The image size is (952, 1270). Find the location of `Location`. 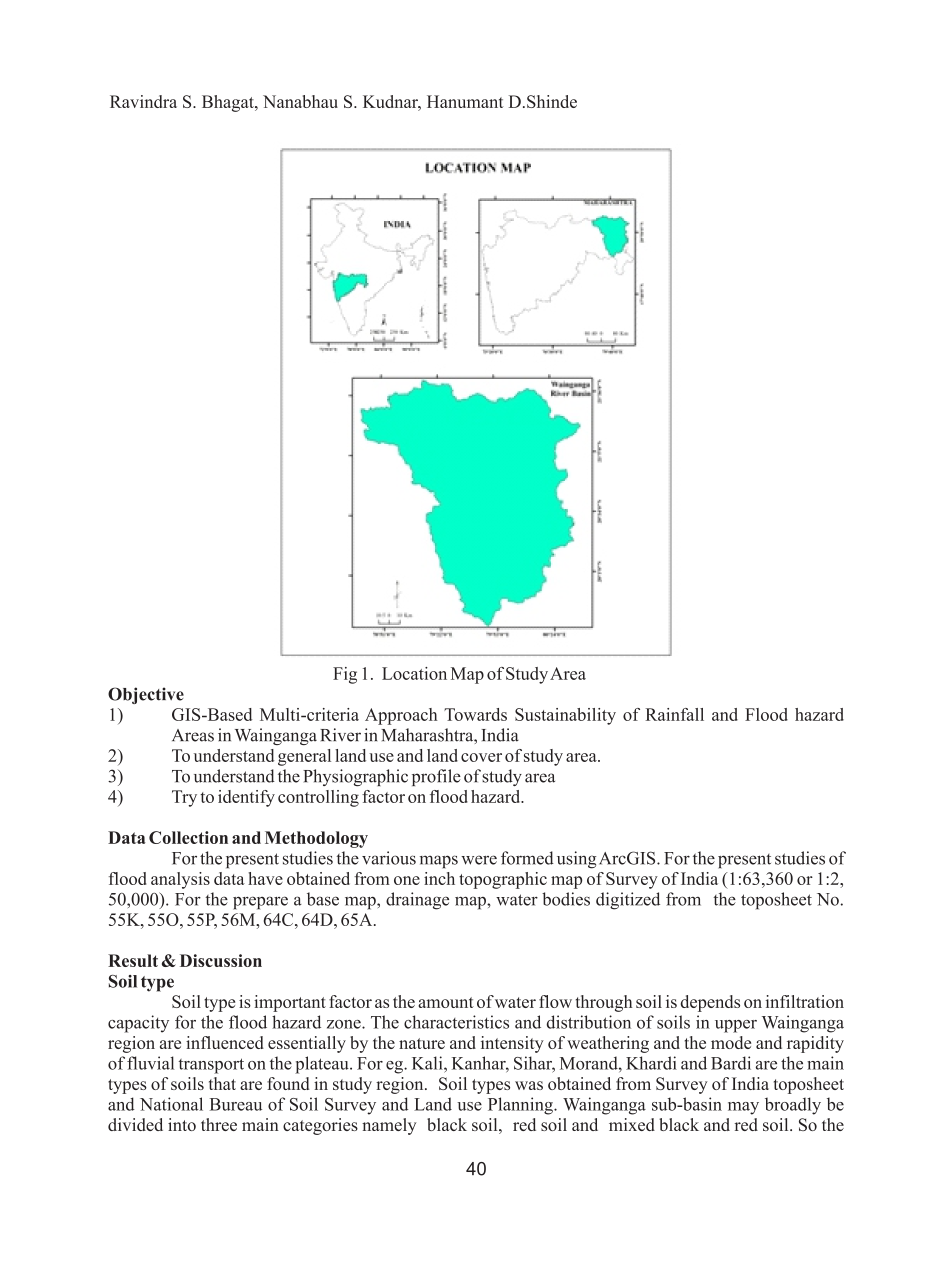

Location is located at coordinates (414, 673).
